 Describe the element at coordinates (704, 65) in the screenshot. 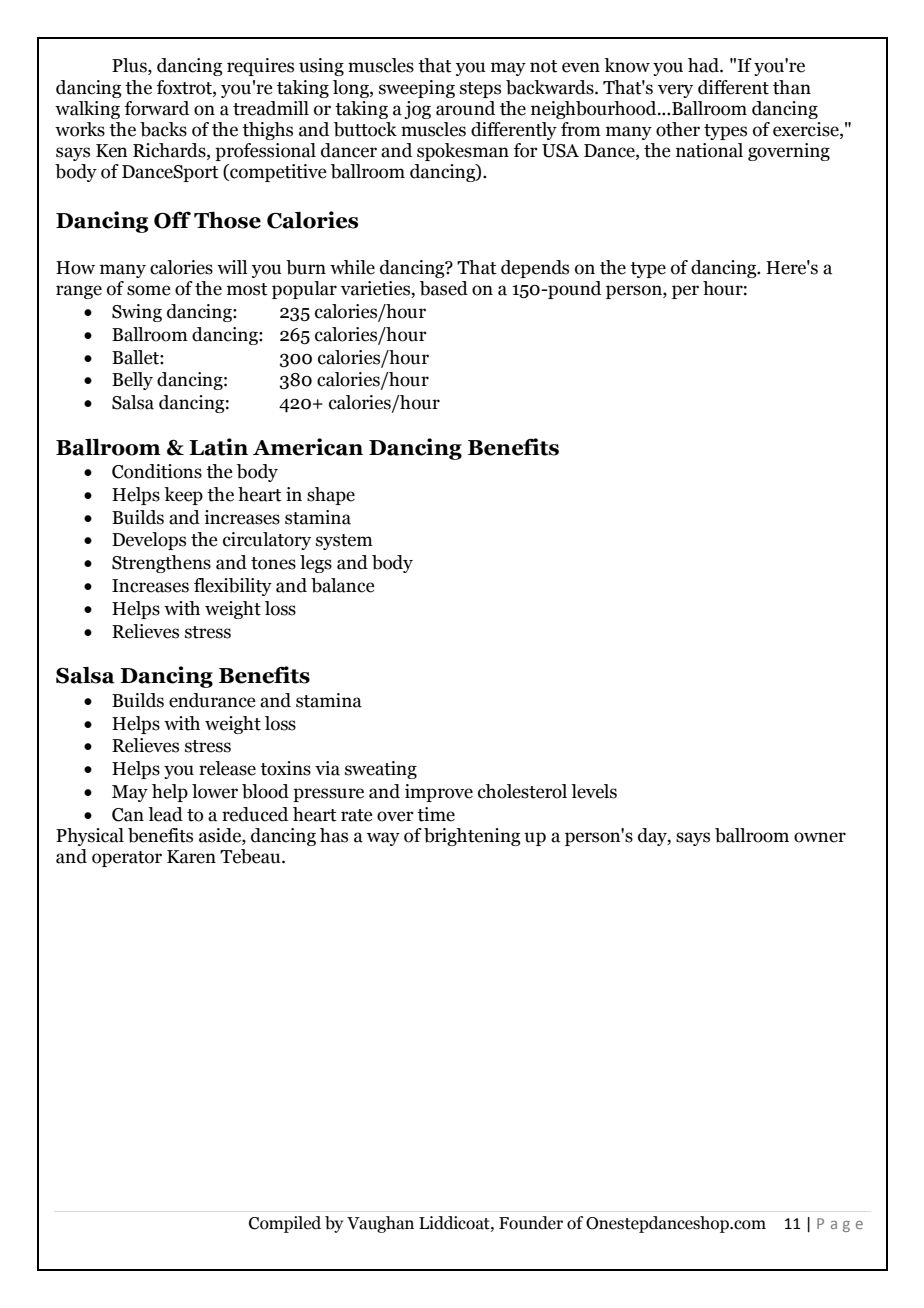

I see `had` at that location.
